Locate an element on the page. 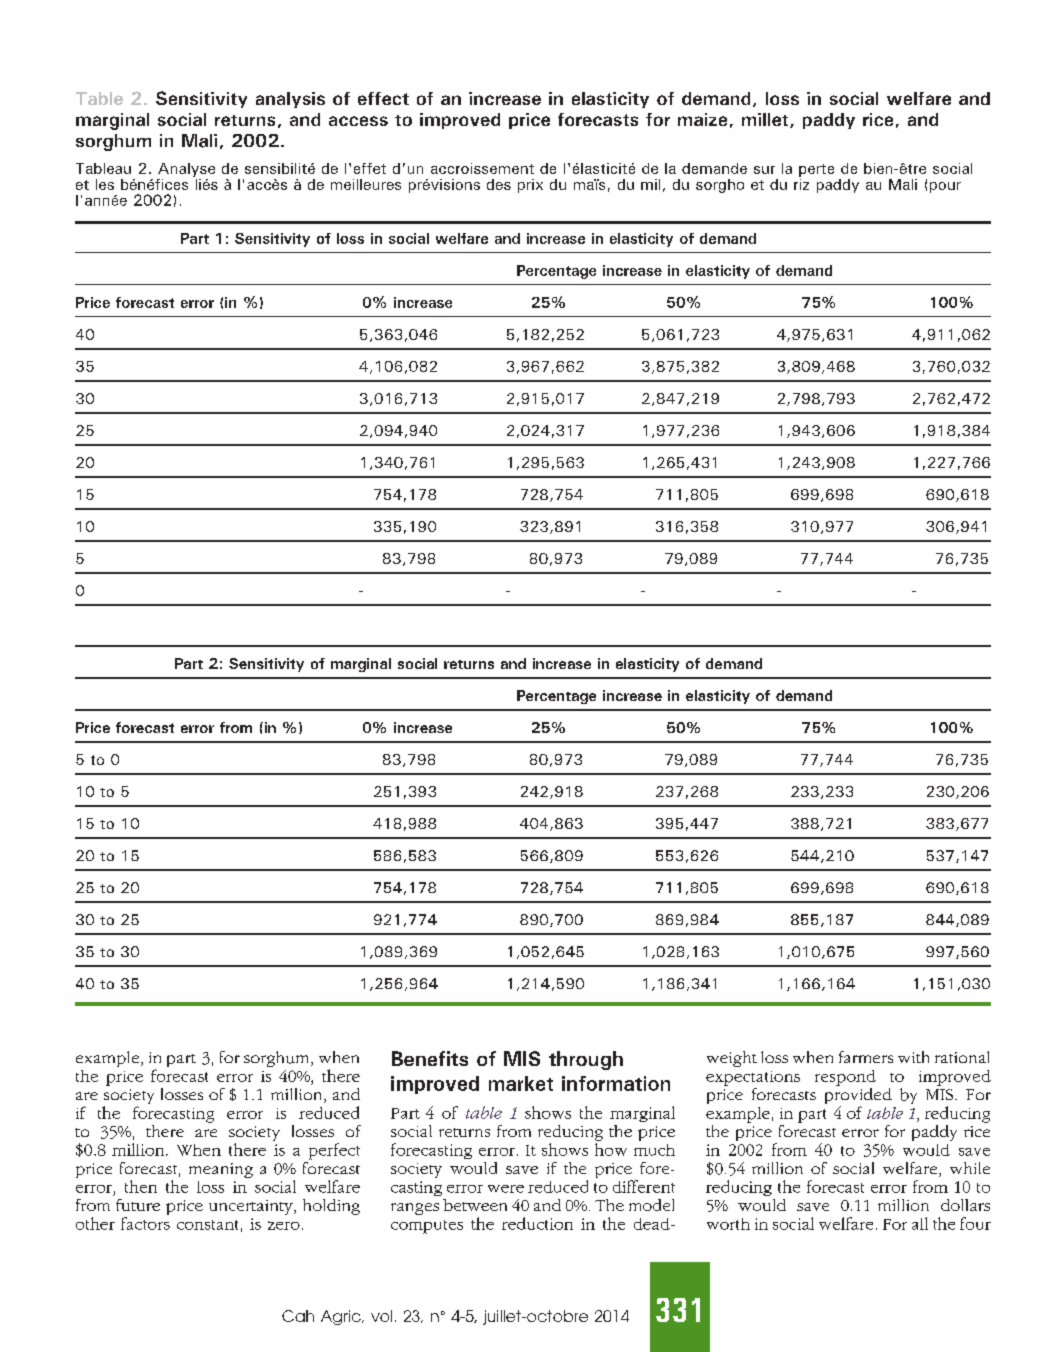  factors is located at coordinates (145, 1223).
